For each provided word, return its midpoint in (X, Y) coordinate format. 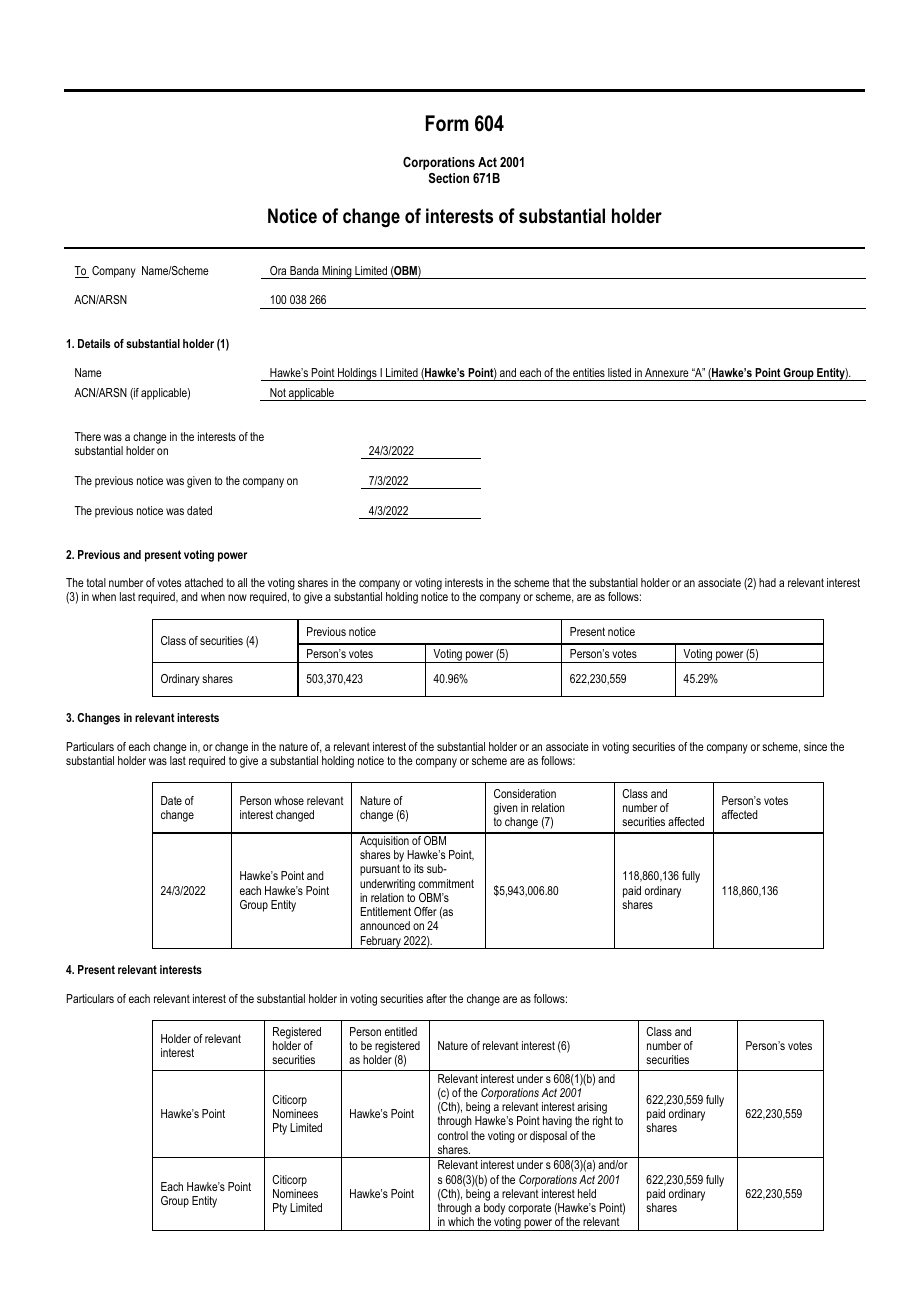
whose (289, 800)
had (767, 582)
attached (204, 582)
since (815, 746)
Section (449, 178)
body (495, 1210)
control (453, 1135)
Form (447, 123)
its (419, 868)
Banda (304, 270)
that (561, 582)
